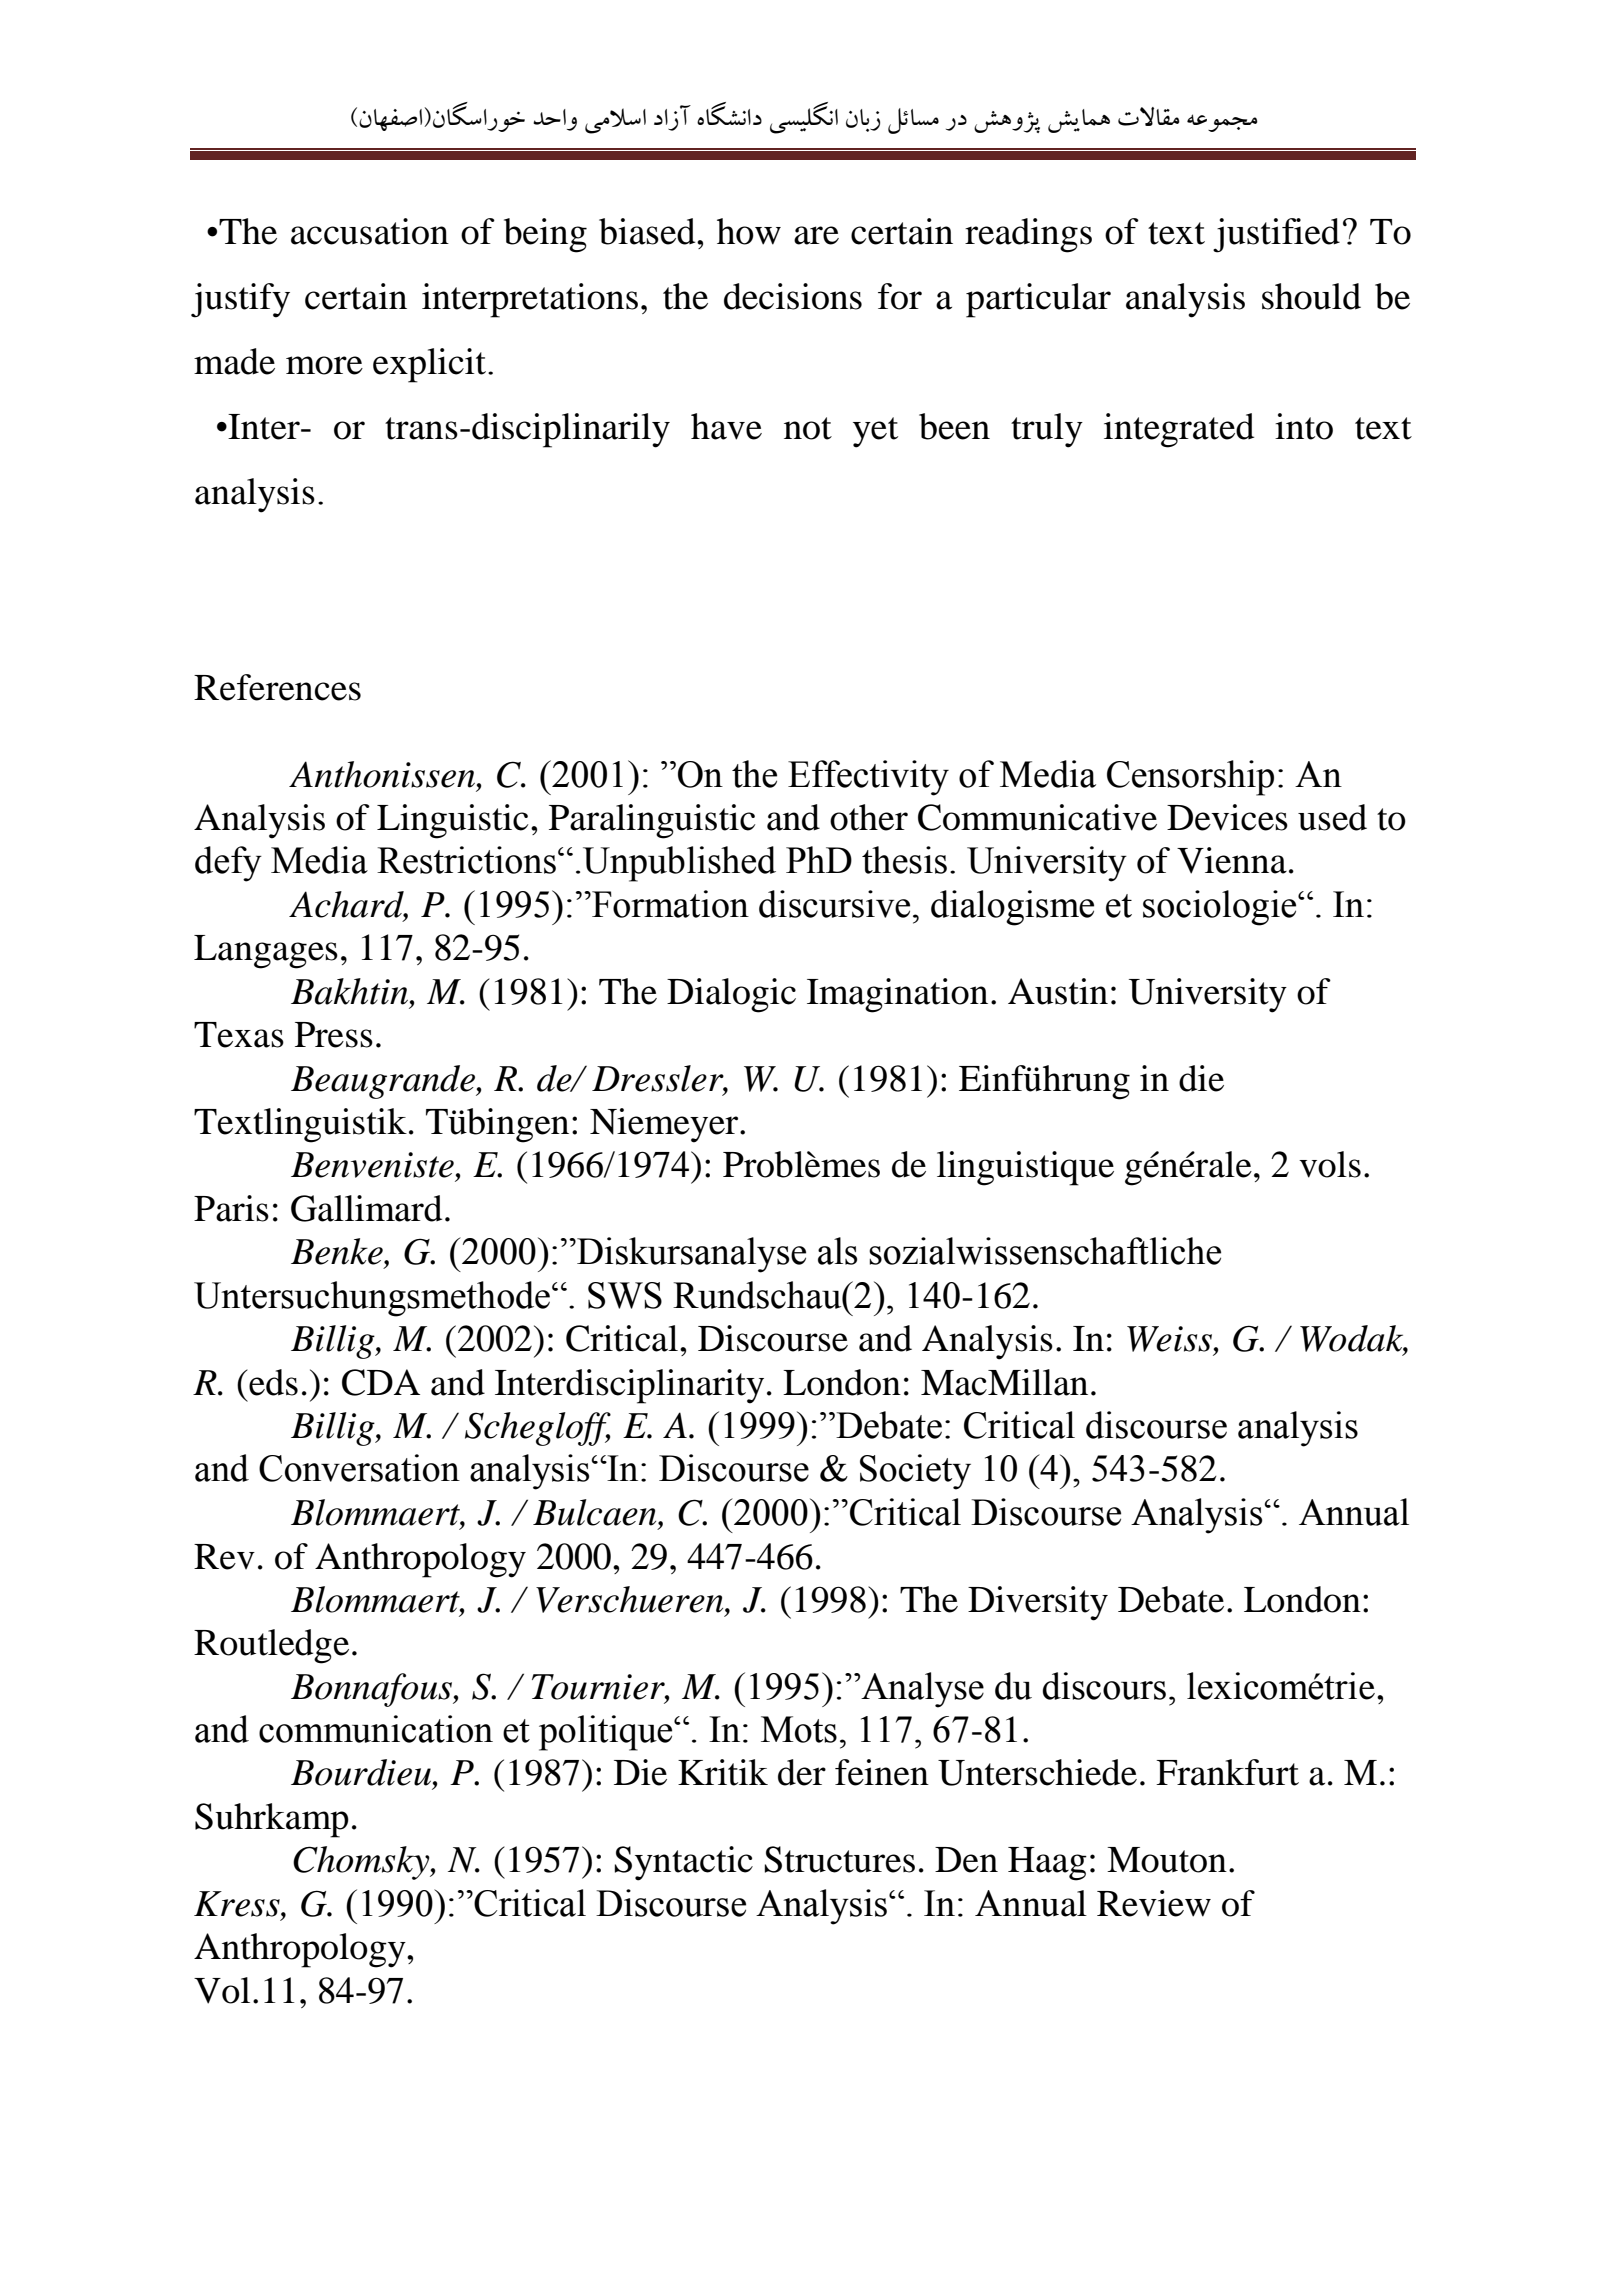  I want to click on Imagination, so click(897, 995).
